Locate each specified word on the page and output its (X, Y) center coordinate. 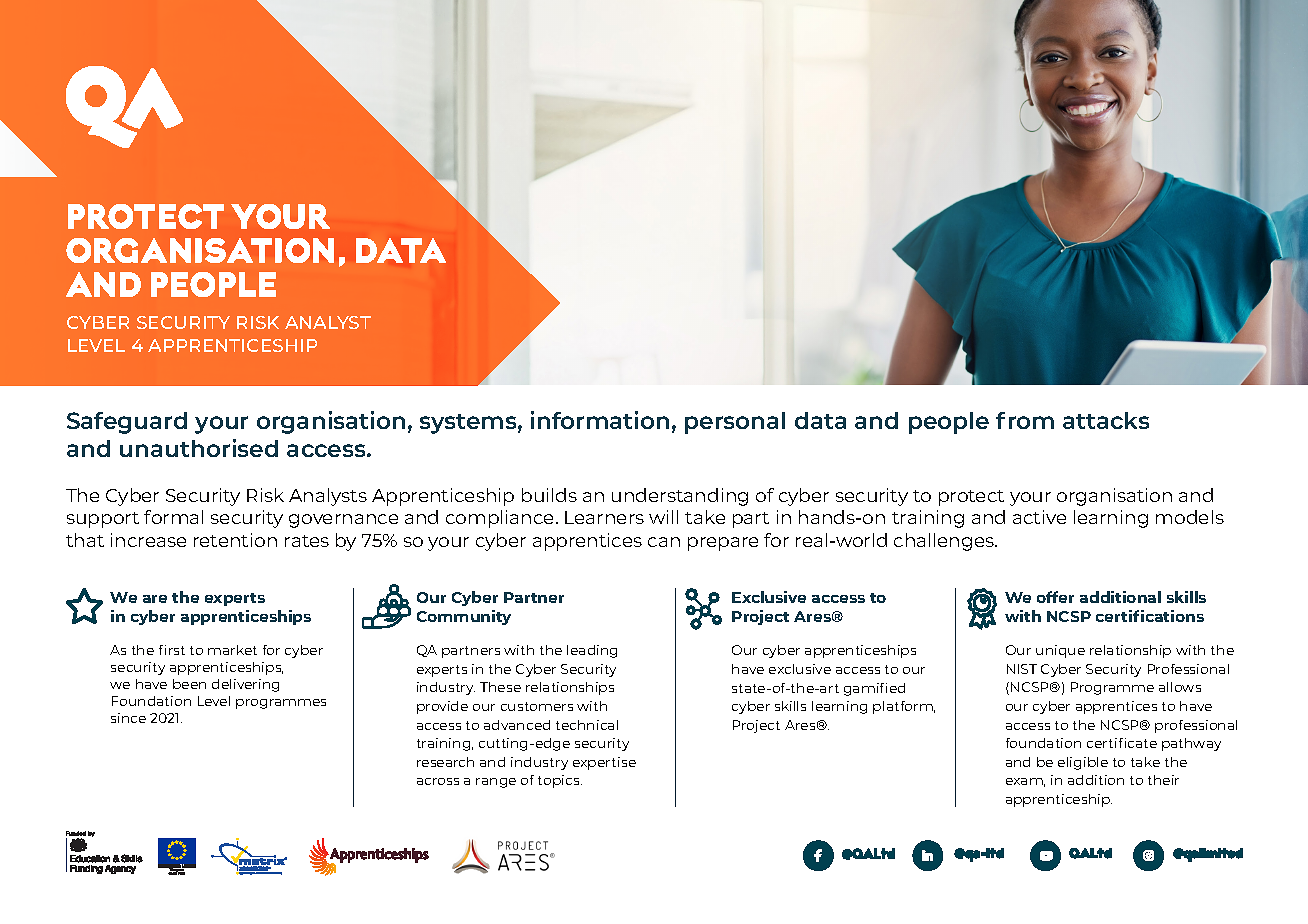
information (600, 420)
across (438, 781)
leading (592, 651)
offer (1055, 597)
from (1025, 420)
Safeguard (127, 423)
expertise (604, 763)
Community (464, 617)
